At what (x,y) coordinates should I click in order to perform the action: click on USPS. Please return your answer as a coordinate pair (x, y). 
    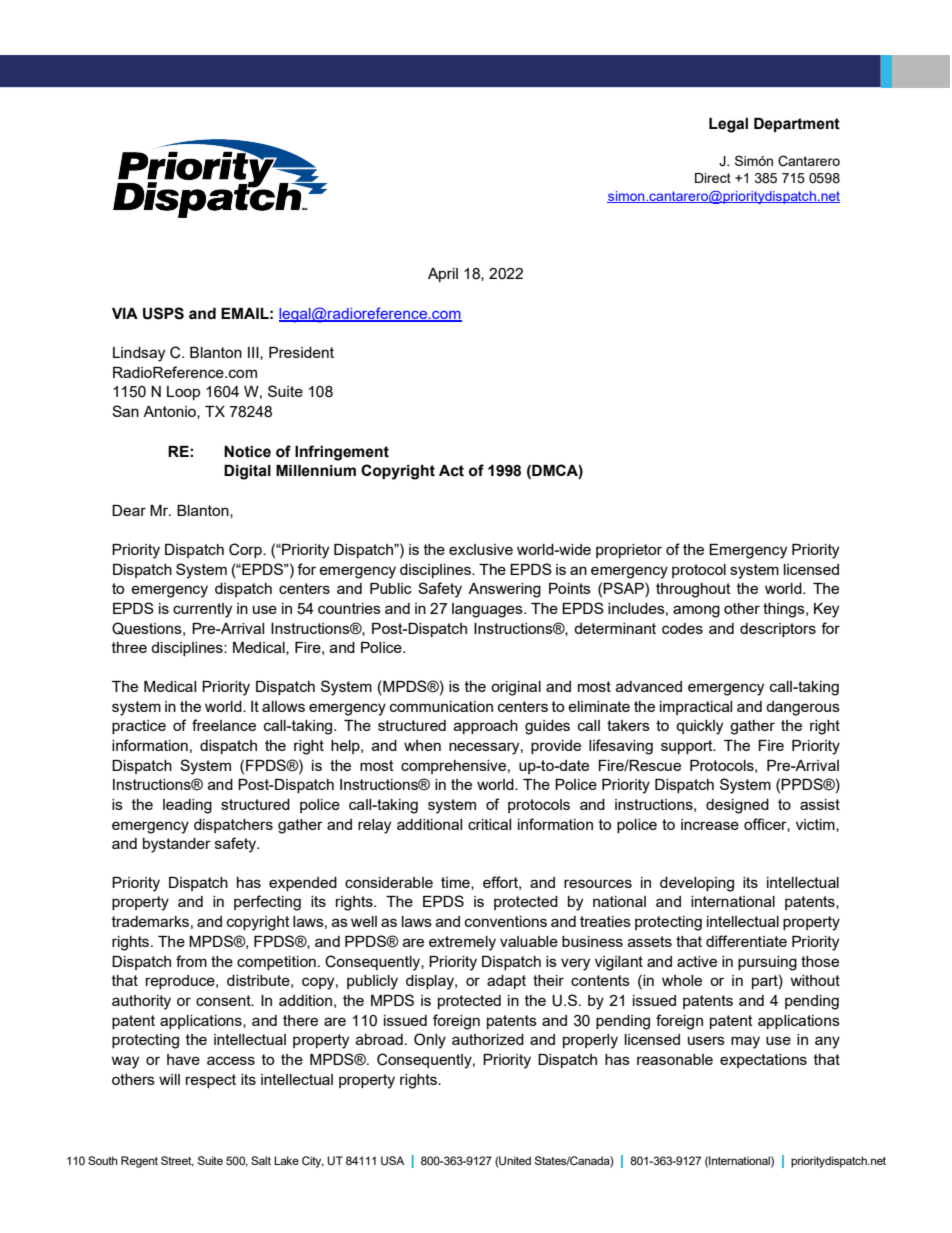
    Looking at the image, I should click on (163, 313).
